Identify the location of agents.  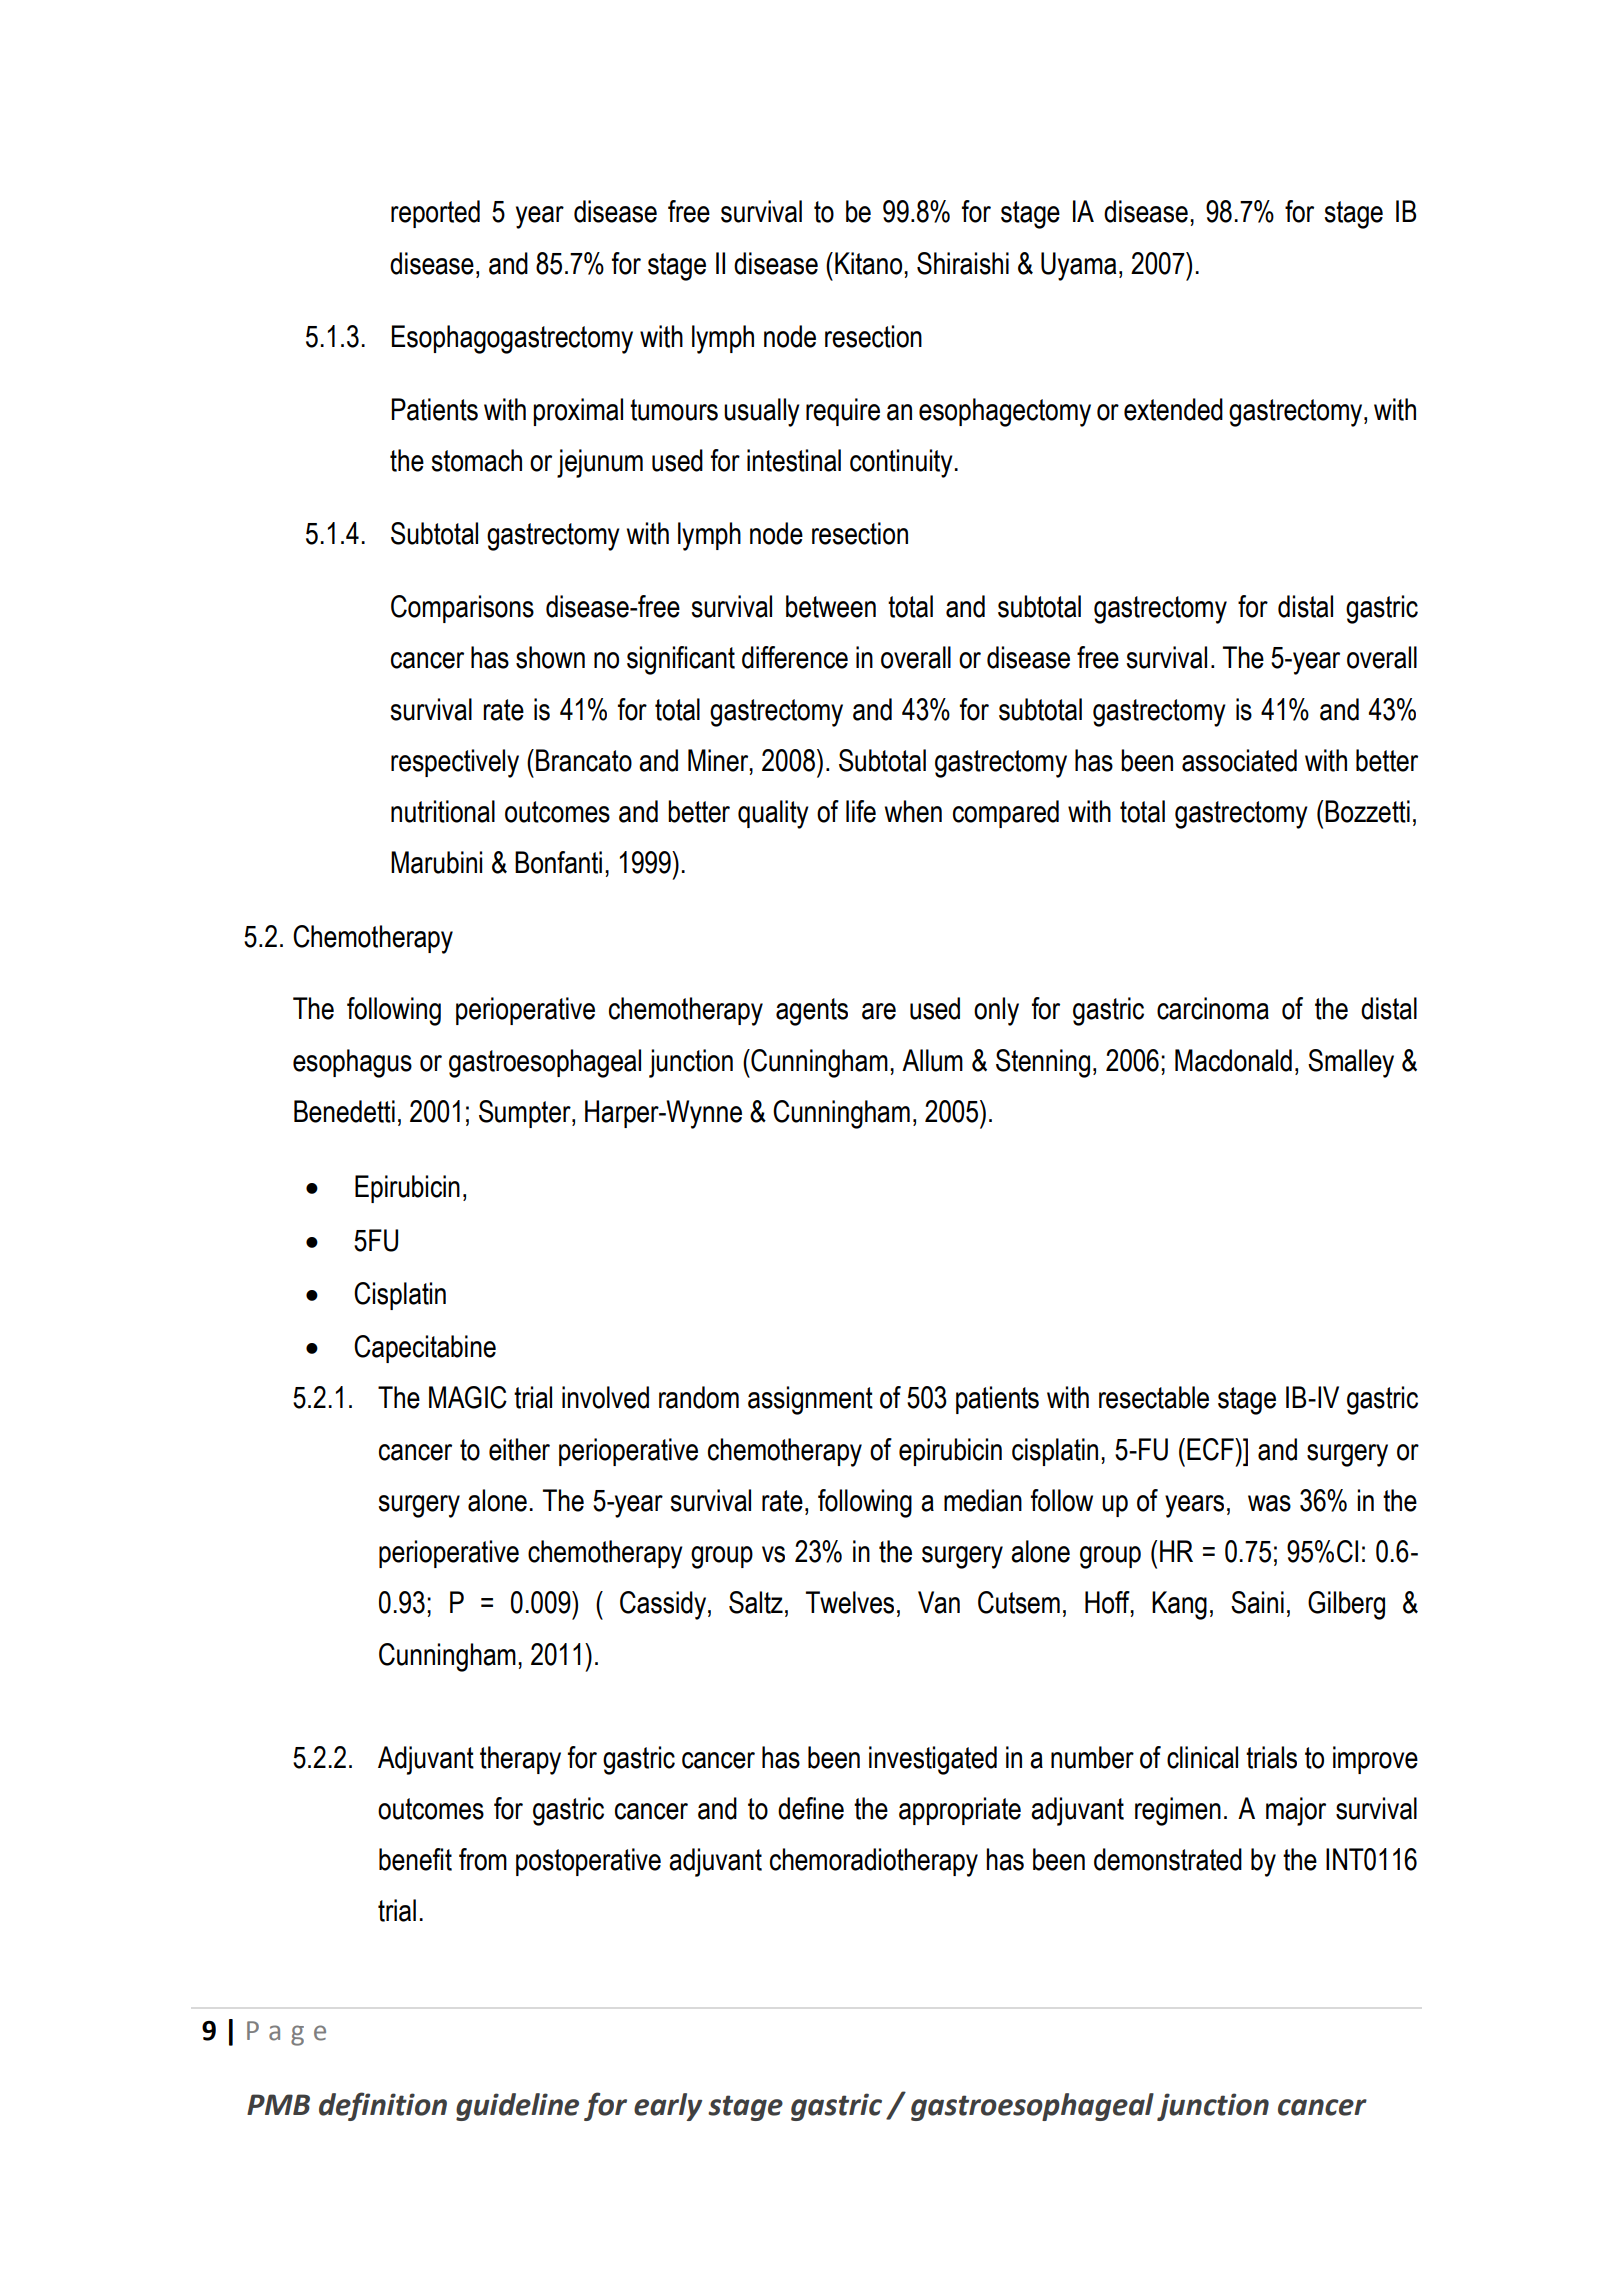
(812, 1012).
